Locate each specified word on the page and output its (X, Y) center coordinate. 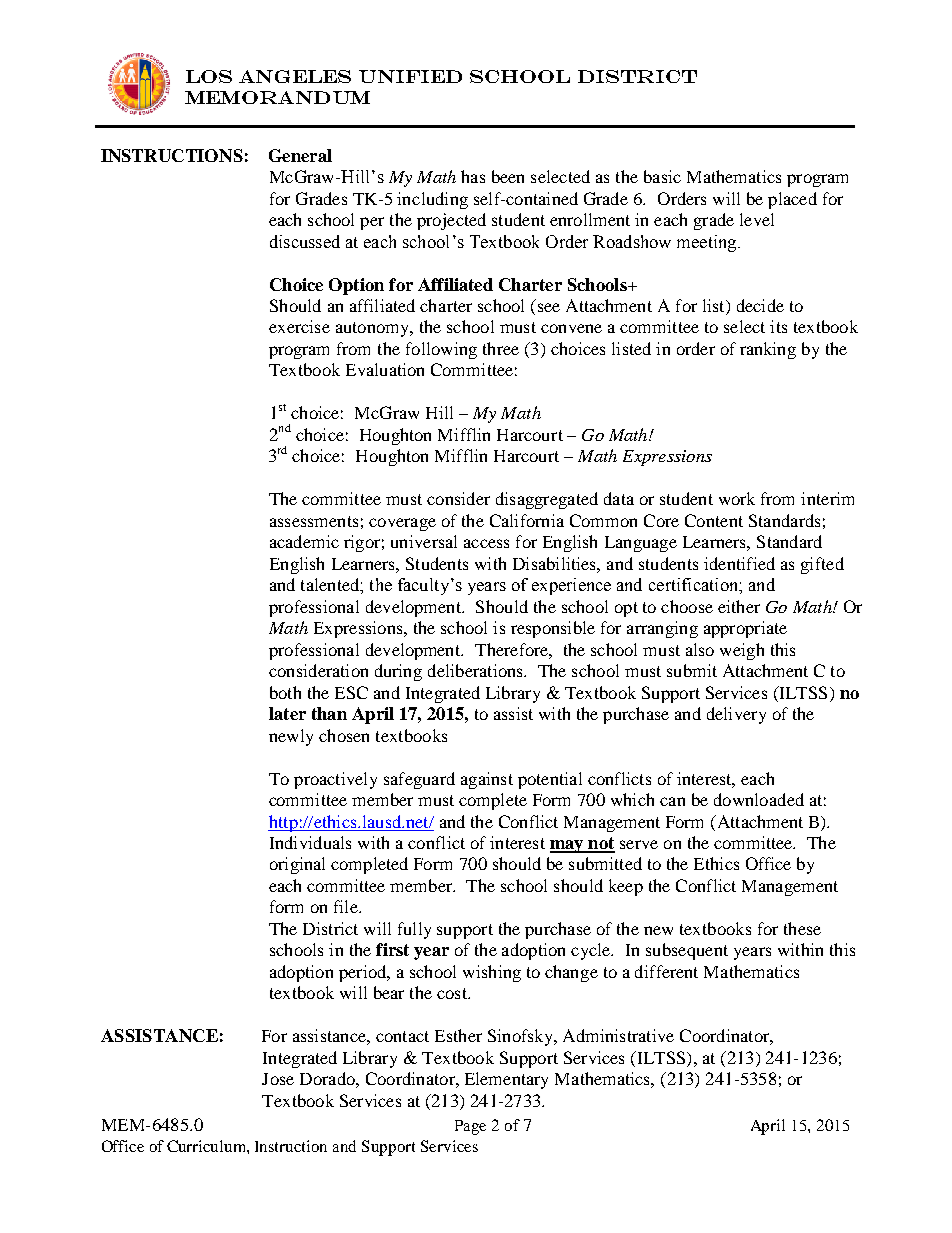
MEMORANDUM (277, 97)
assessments (314, 521)
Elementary (506, 1080)
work (737, 498)
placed (792, 200)
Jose (278, 1079)
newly (291, 737)
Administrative (618, 1035)
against (487, 780)
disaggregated (547, 500)
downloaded (759, 799)
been (508, 176)
